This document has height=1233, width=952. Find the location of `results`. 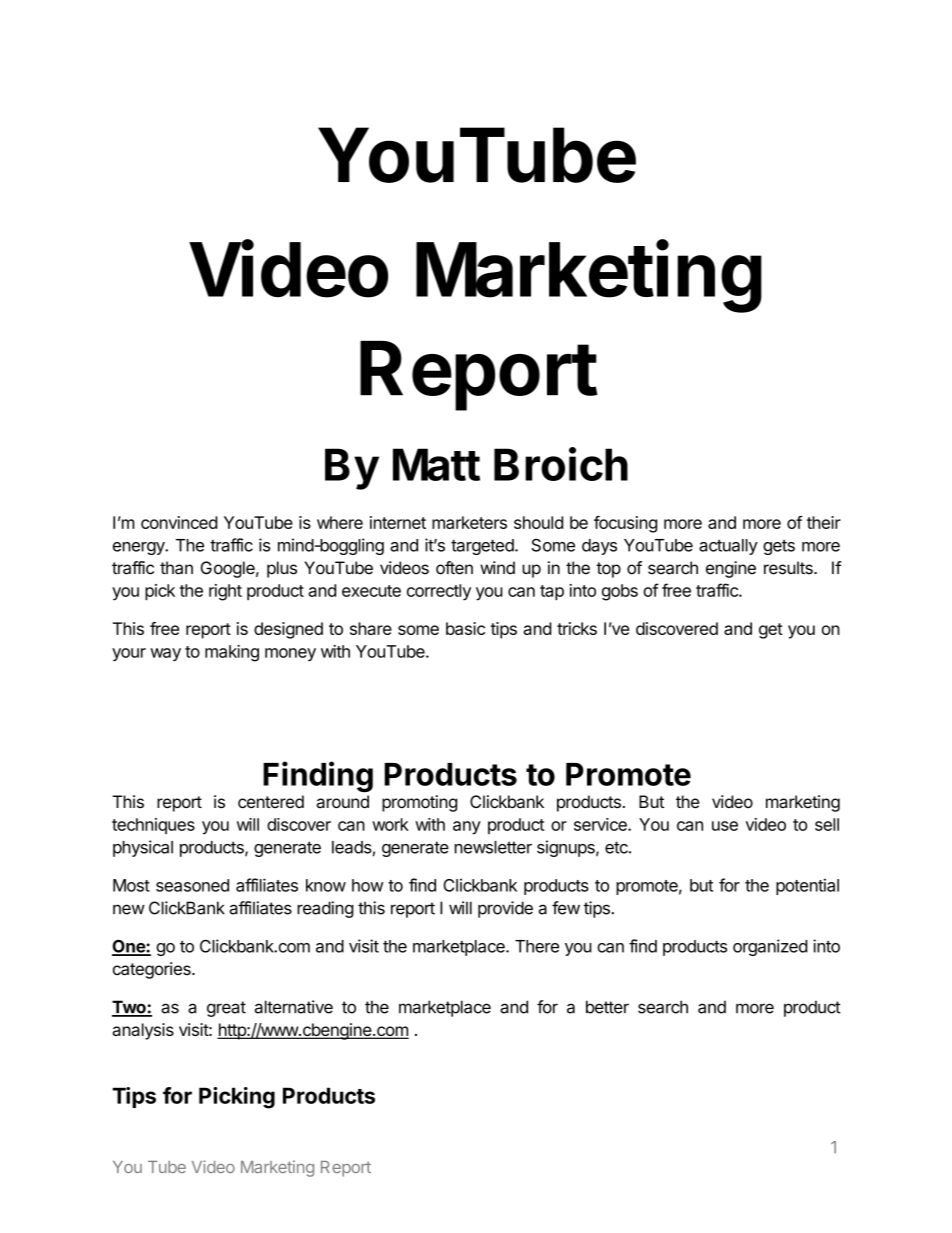

results is located at coordinates (789, 568).
